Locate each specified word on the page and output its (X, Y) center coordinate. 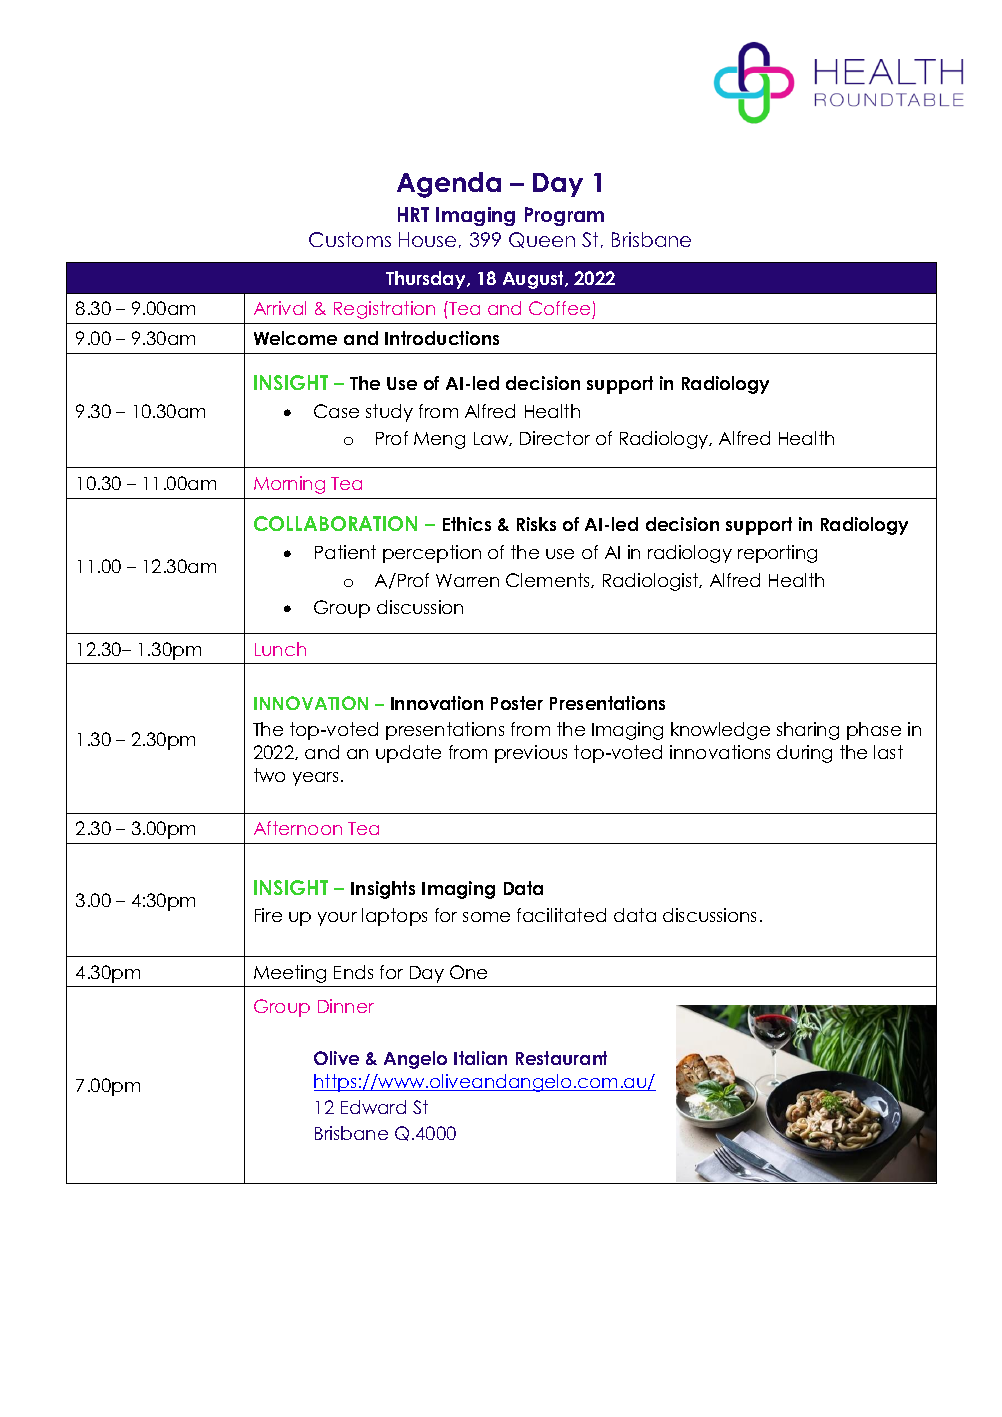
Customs (350, 239)
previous (531, 754)
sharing (808, 731)
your (337, 919)
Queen (542, 240)
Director (555, 438)
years (315, 779)
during (804, 754)
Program (564, 216)
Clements (549, 580)
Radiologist (652, 582)
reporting (777, 554)
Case (336, 411)
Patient (345, 552)
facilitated (561, 915)
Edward (373, 1107)
